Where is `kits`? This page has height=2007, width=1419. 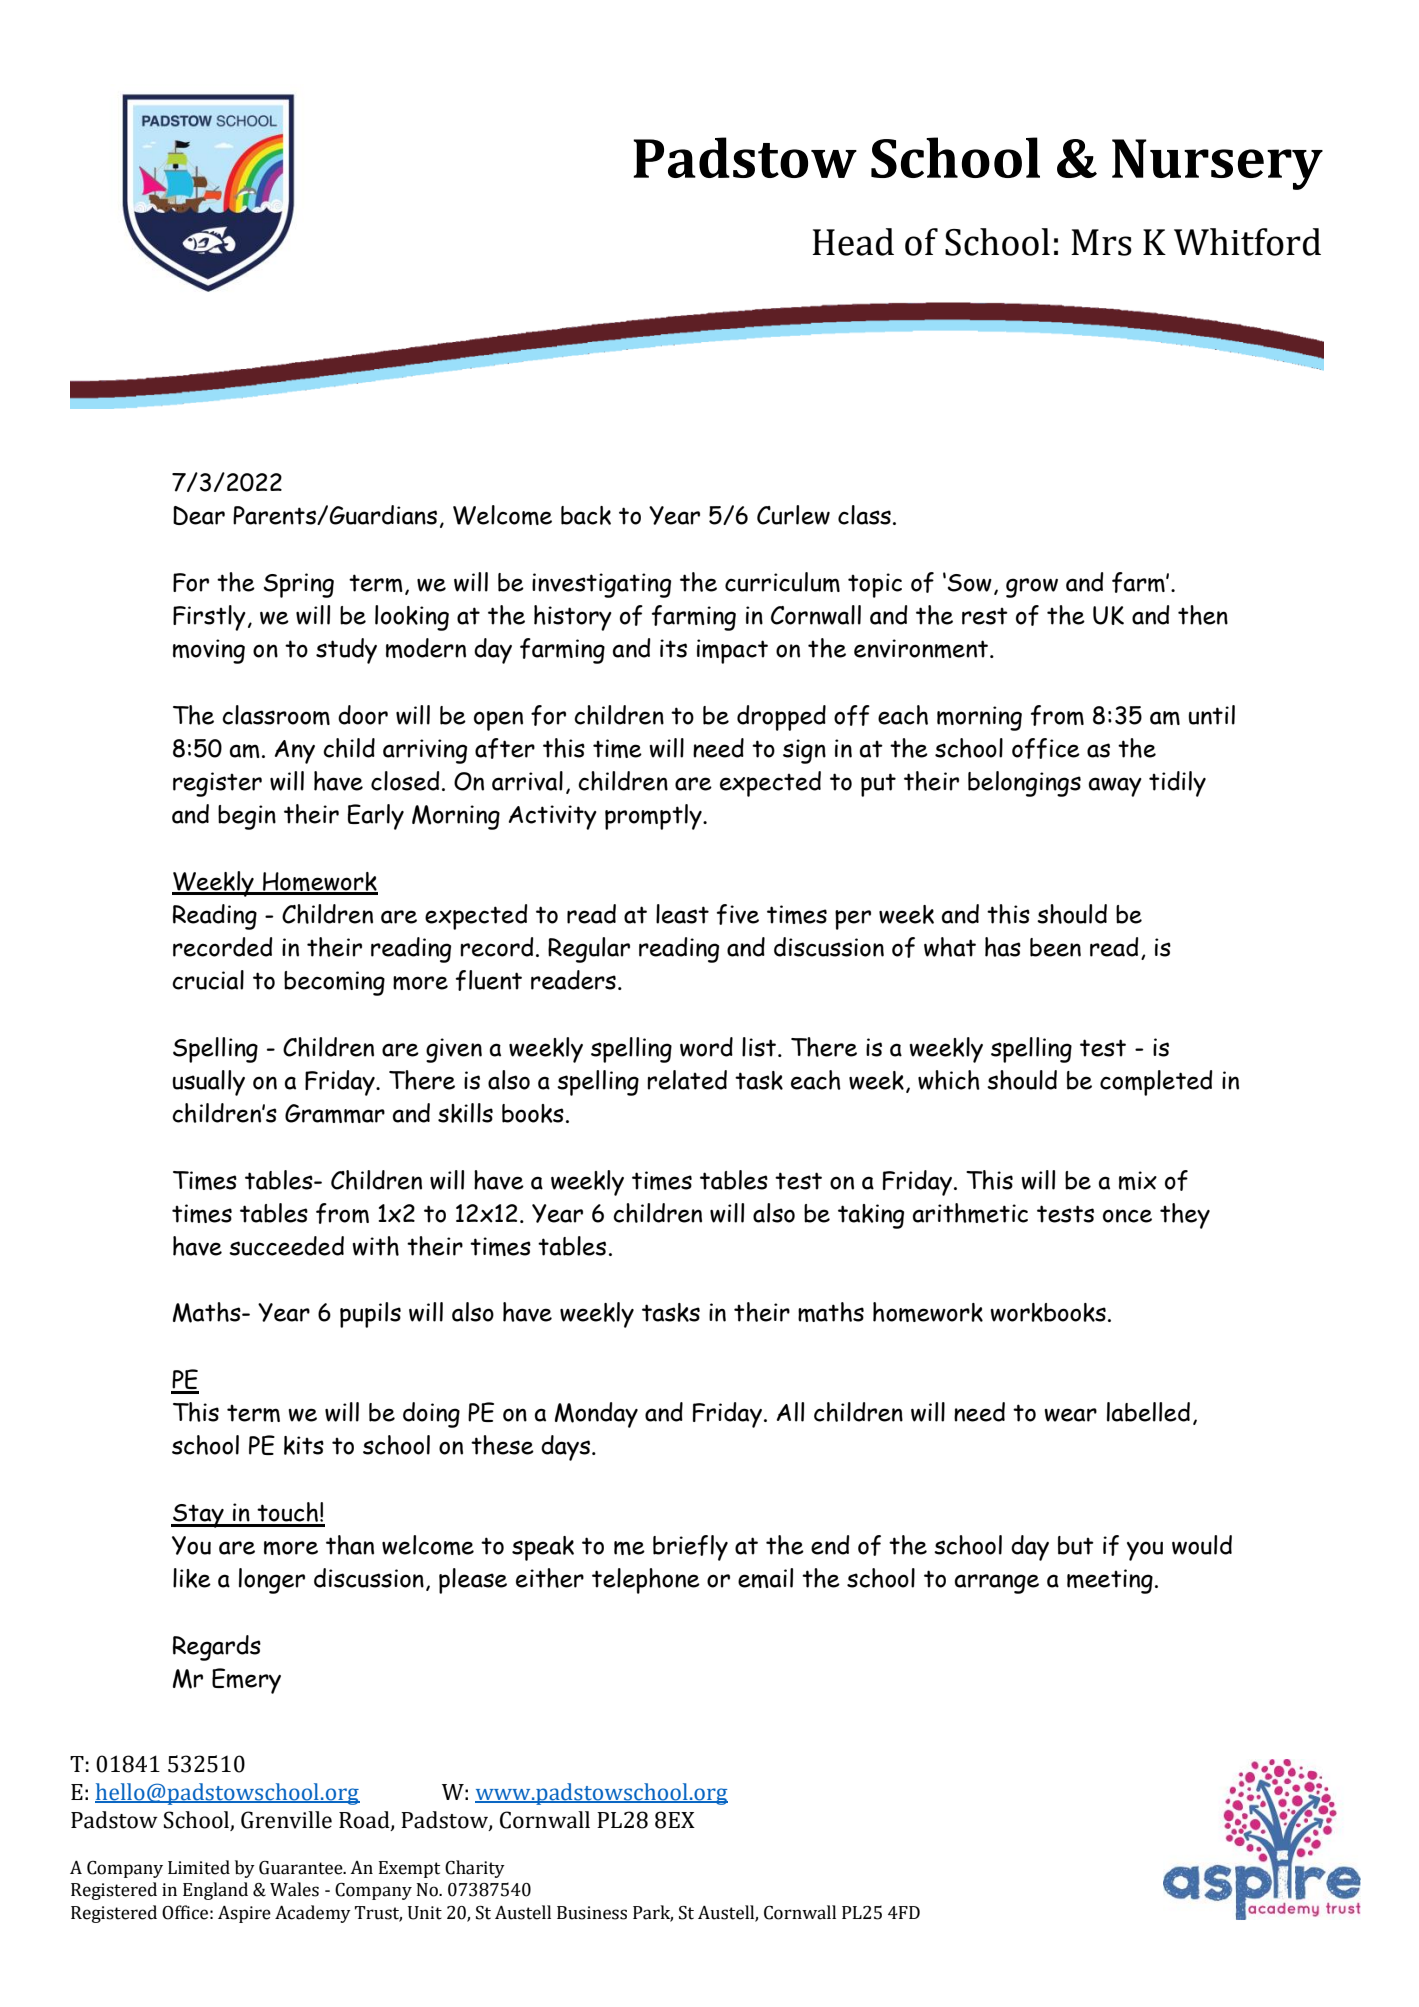 kits is located at coordinates (304, 1445).
